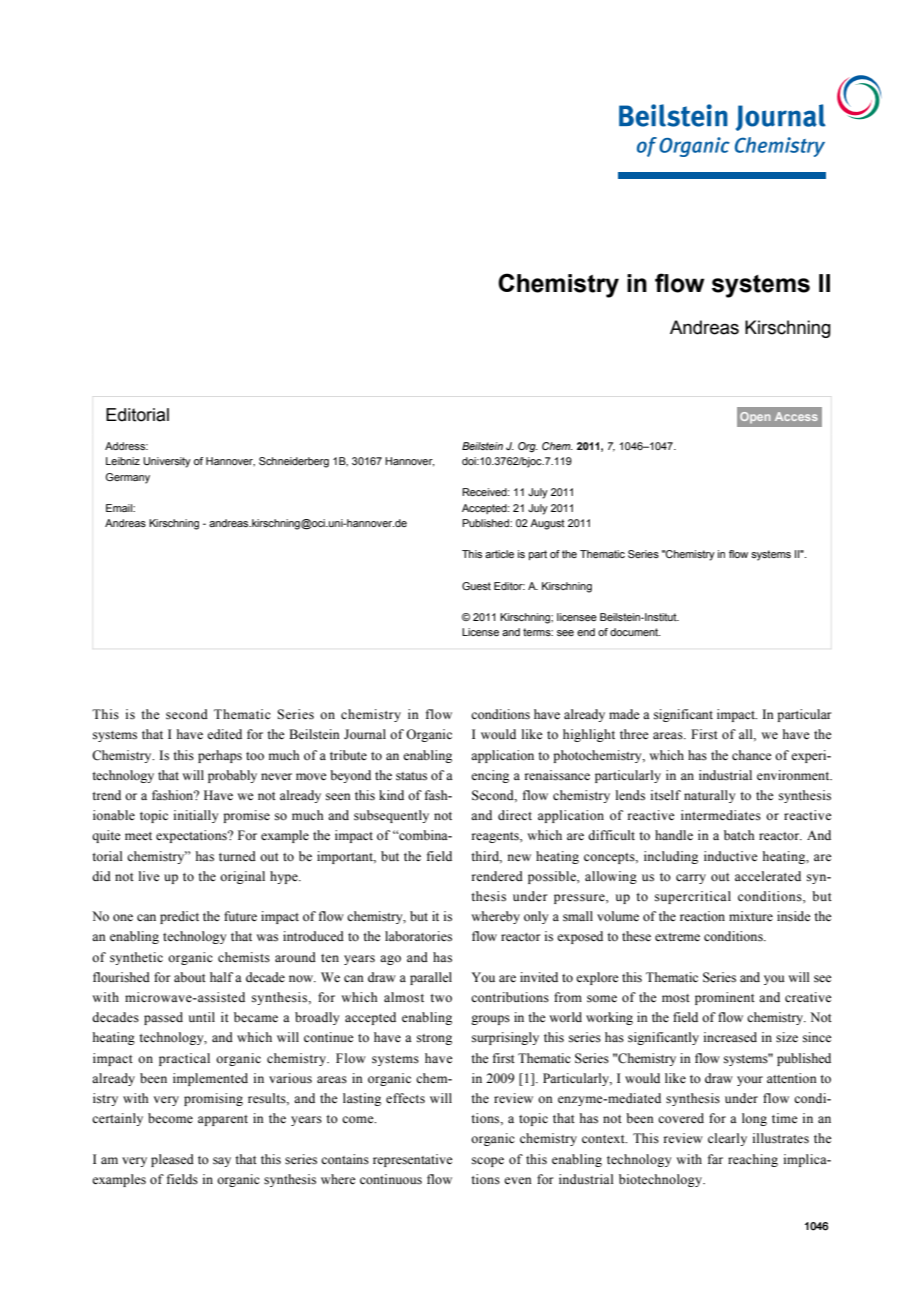 The width and height of the image is (924, 1308). What do you see at coordinates (190, 977) in the image?
I see `about` at bounding box center [190, 977].
